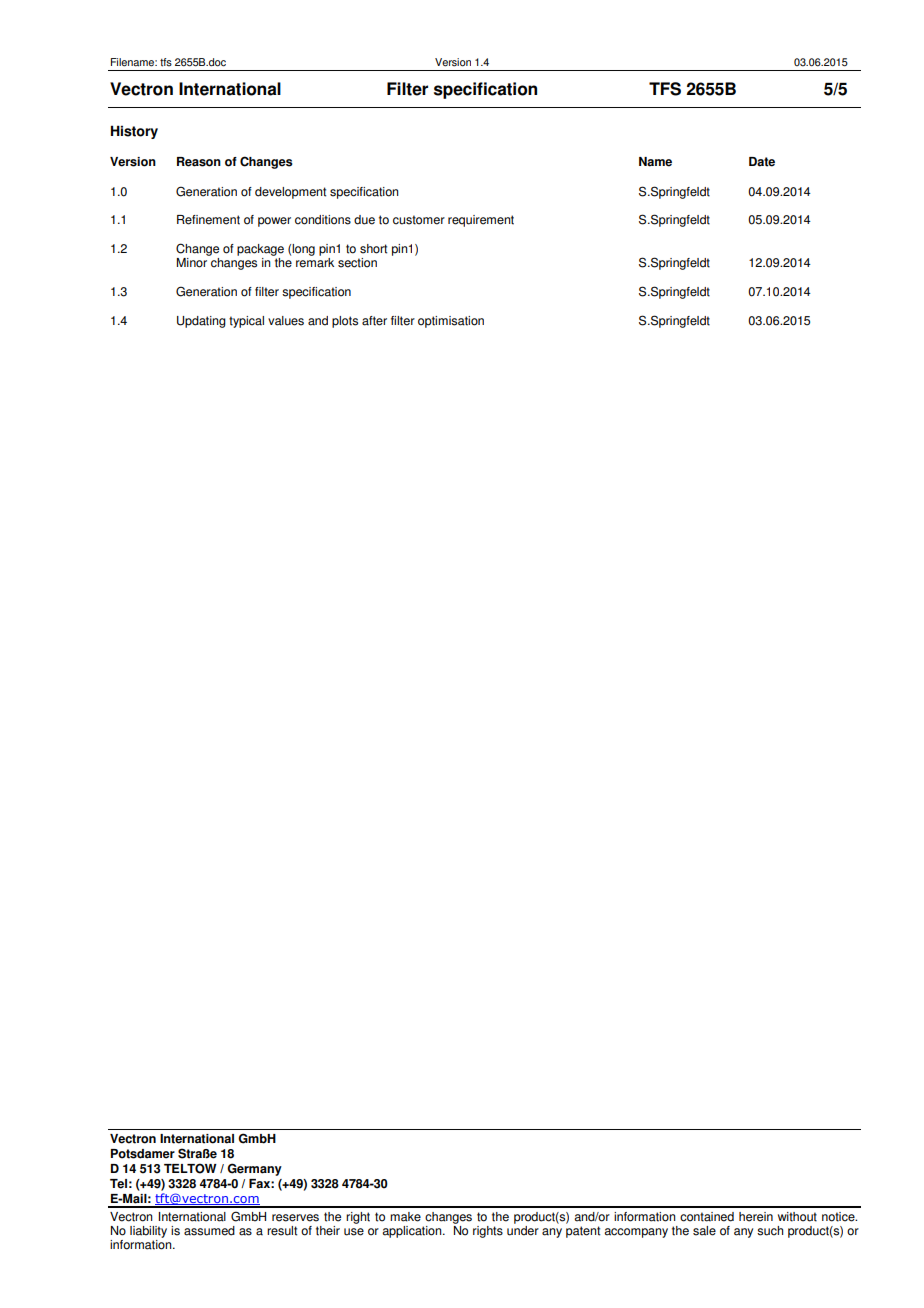 The height and width of the image is (1308, 924). I want to click on Reason, so click(199, 162).
